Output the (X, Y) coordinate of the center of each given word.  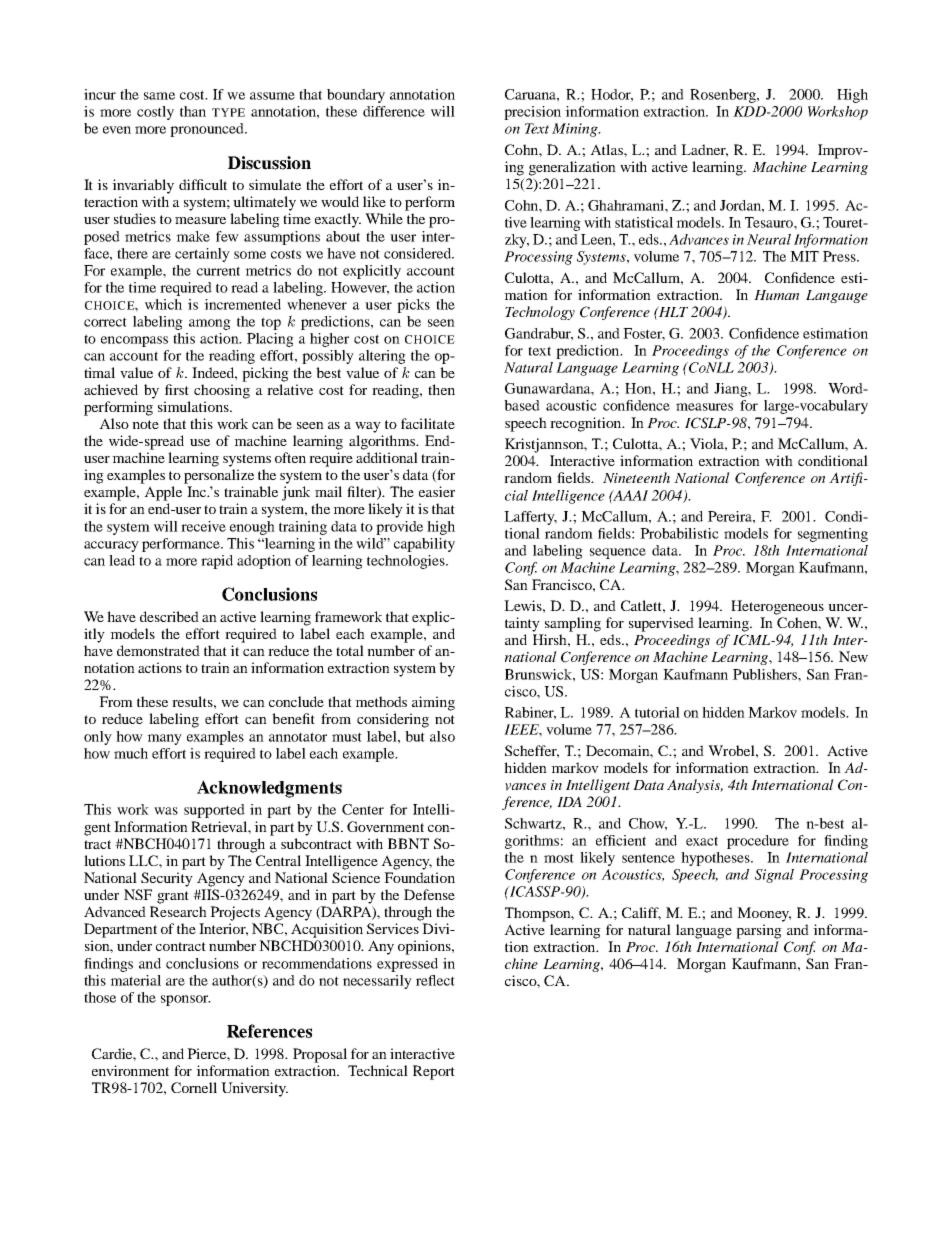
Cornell (194, 1087)
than (193, 111)
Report (434, 1072)
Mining (576, 130)
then (441, 389)
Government (385, 826)
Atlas (607, 149)
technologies (407, 562)
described (169, 616)
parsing (759, 931)
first (177, 389)
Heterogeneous (777, 607)
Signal (774, 876)
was (166, 811)
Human (776, 295)
